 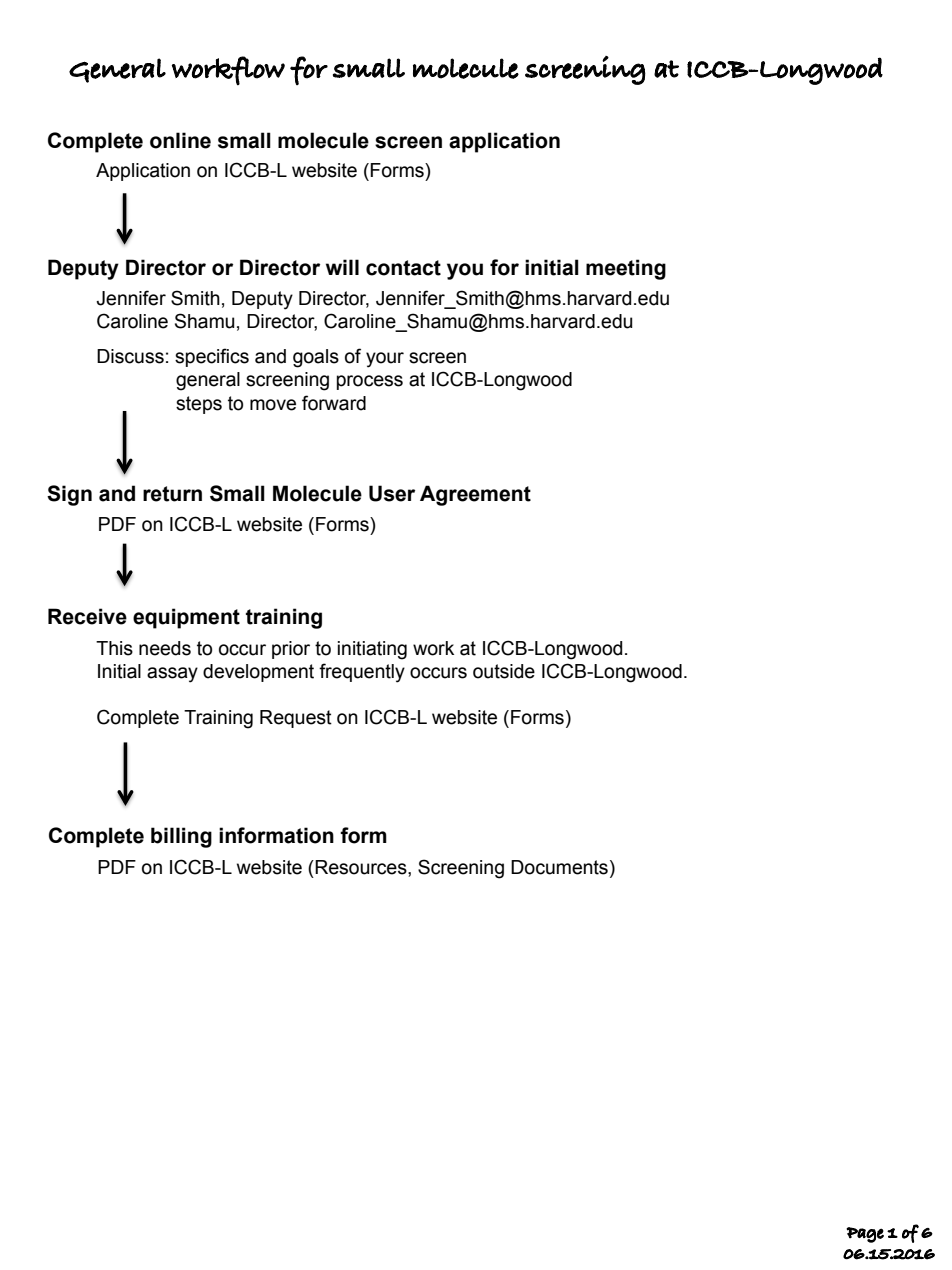 What do you see at coordinates (403, 268) in the screenshot?
I see `contact` at bounding box center [403, 268].
